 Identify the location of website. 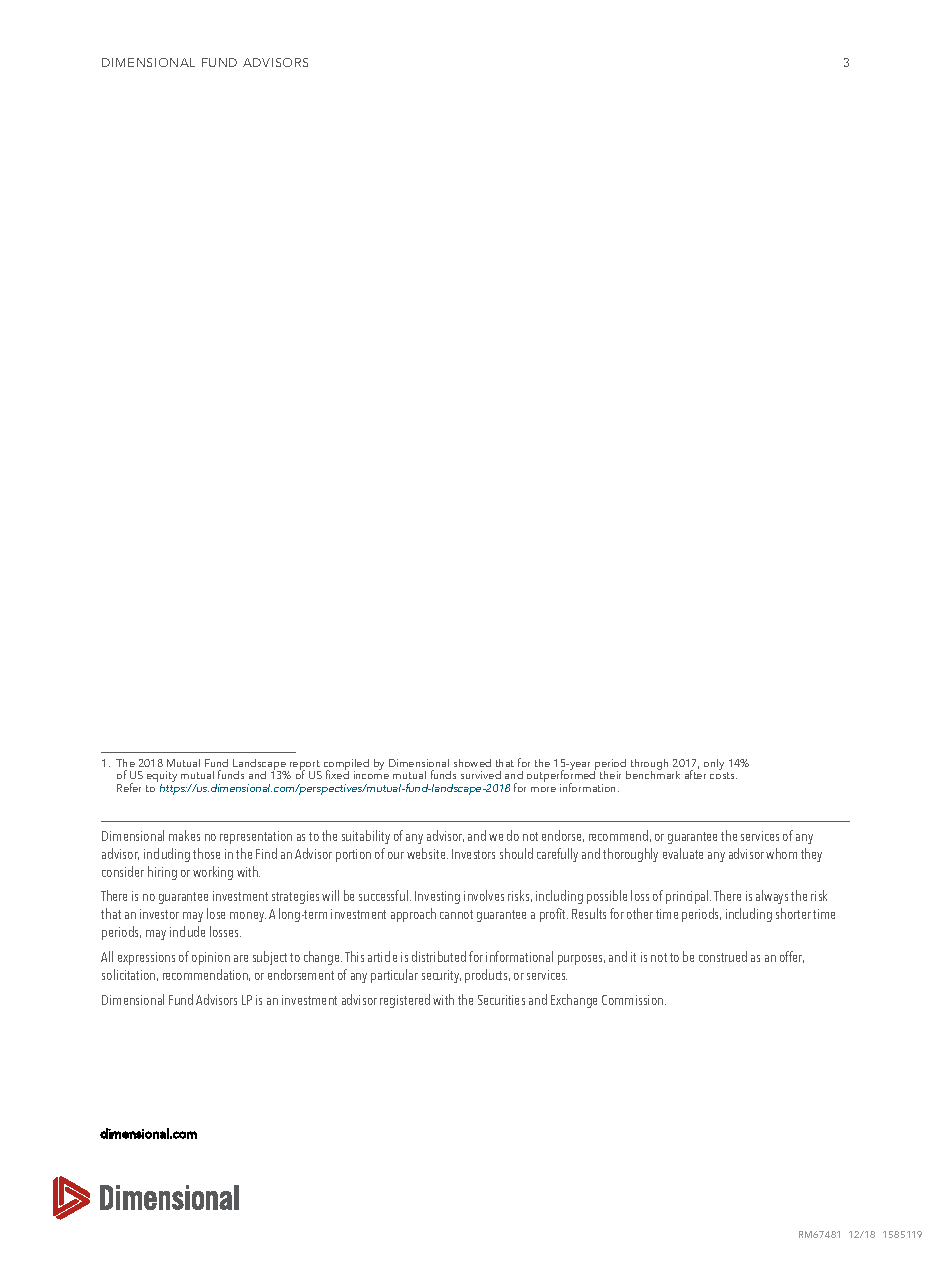
(427, 853).
